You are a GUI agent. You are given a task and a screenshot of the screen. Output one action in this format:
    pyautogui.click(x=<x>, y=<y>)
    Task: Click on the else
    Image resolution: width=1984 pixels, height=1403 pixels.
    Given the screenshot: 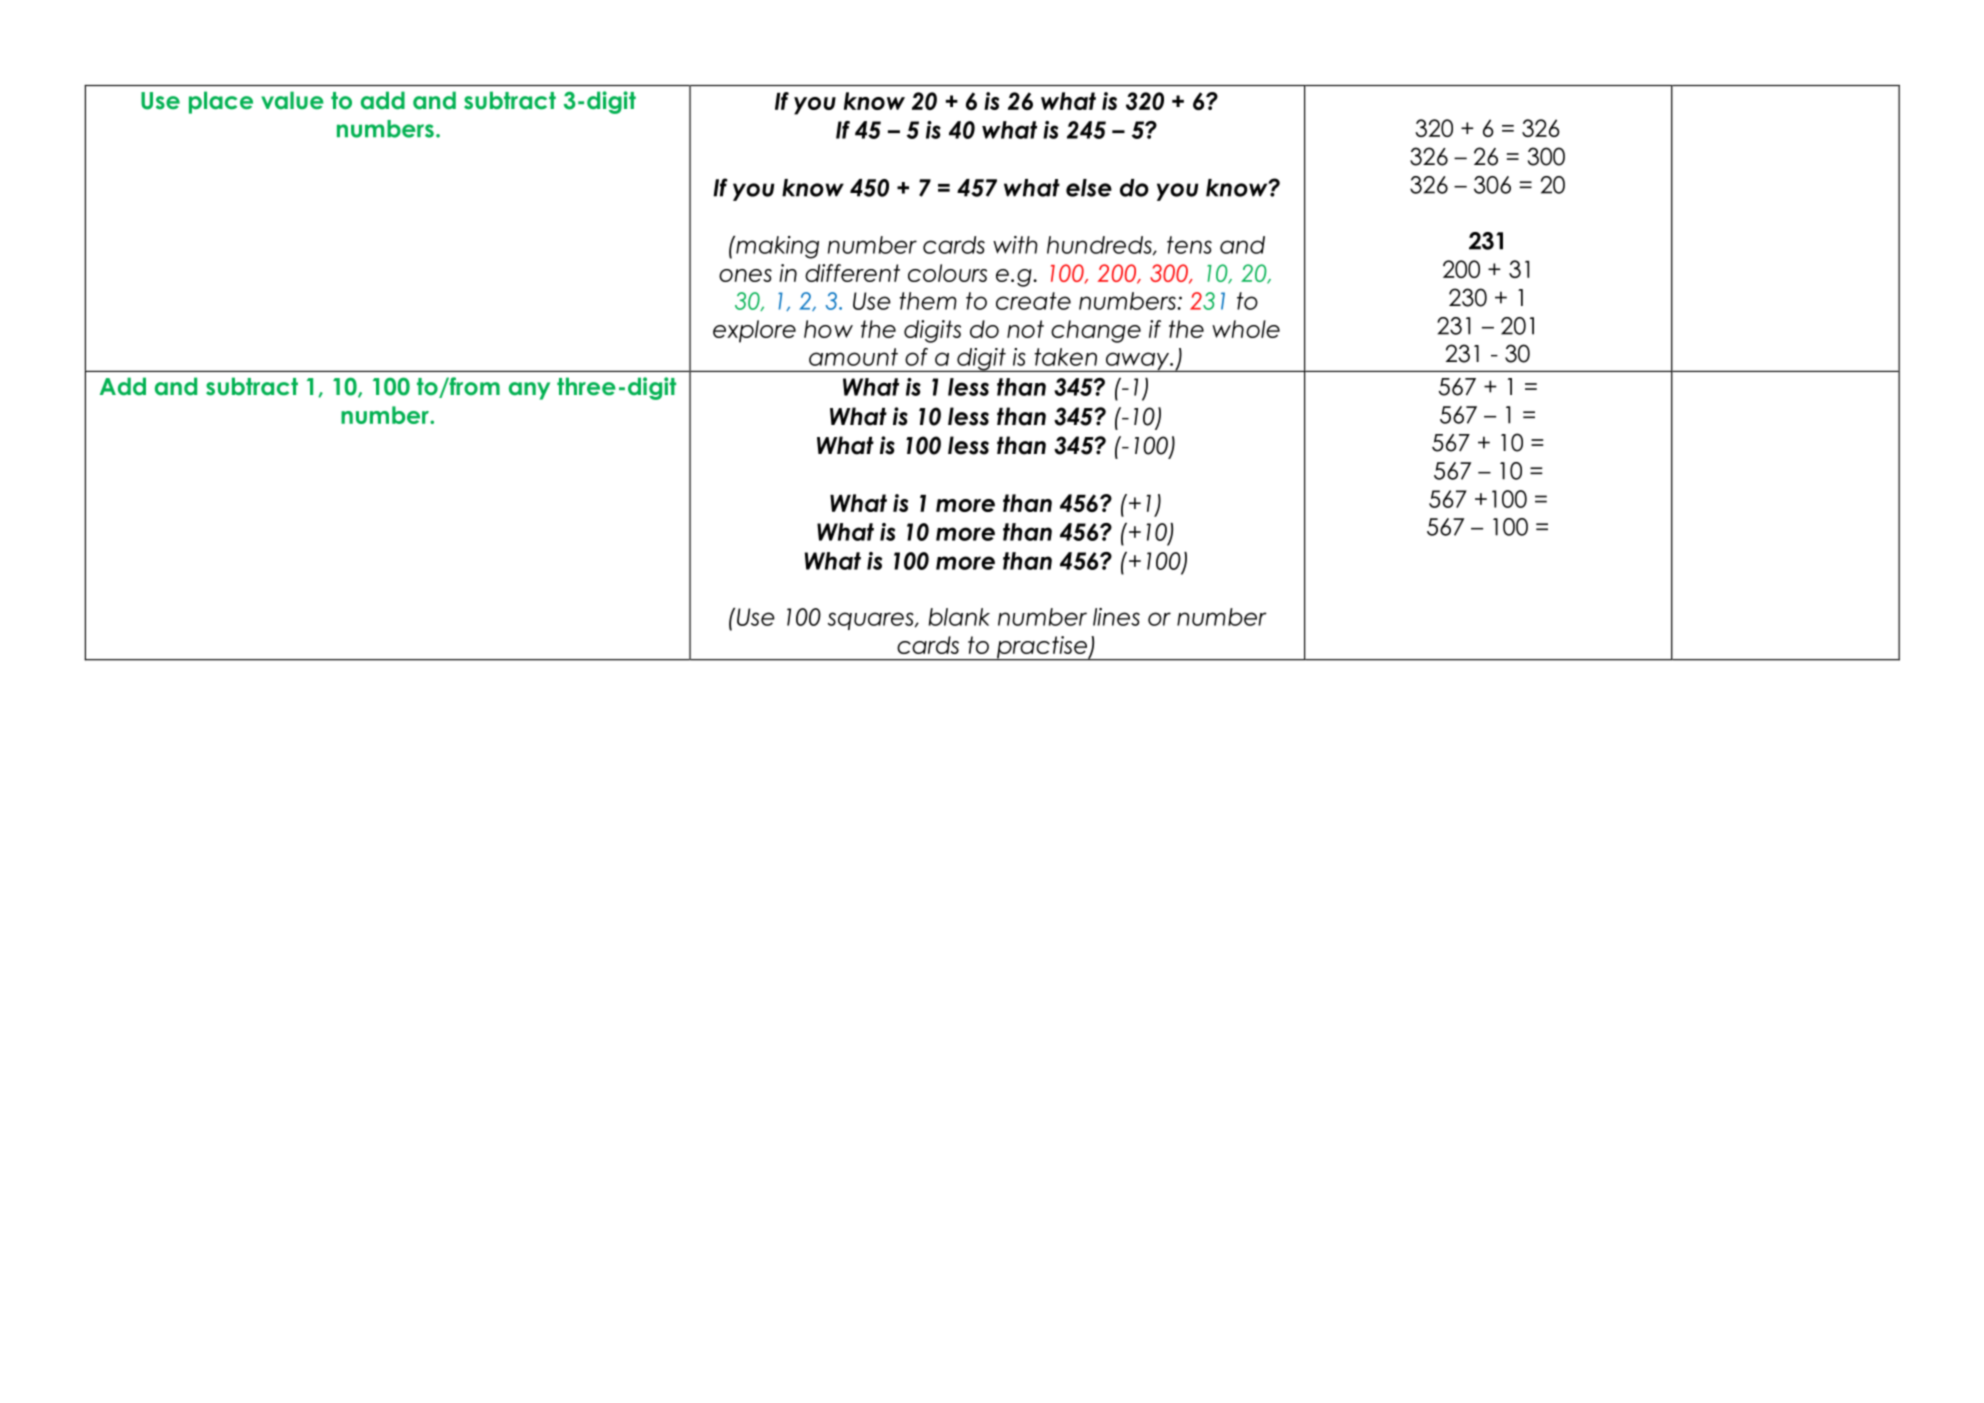 What is the action you would take?
    pyautogui.click(x=1089, y=188)
